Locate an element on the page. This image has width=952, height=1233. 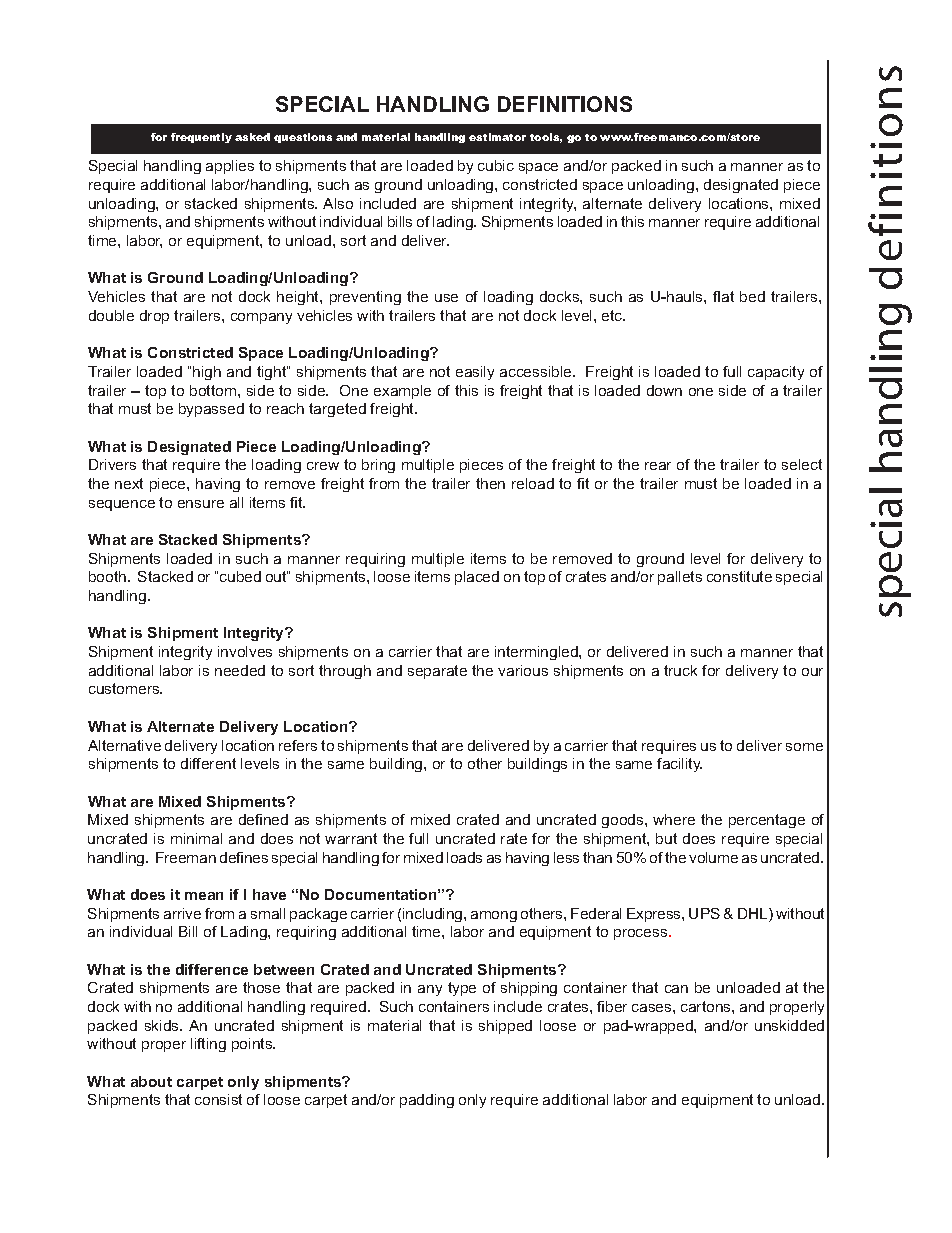
various is located at coordinates (523, 670).
